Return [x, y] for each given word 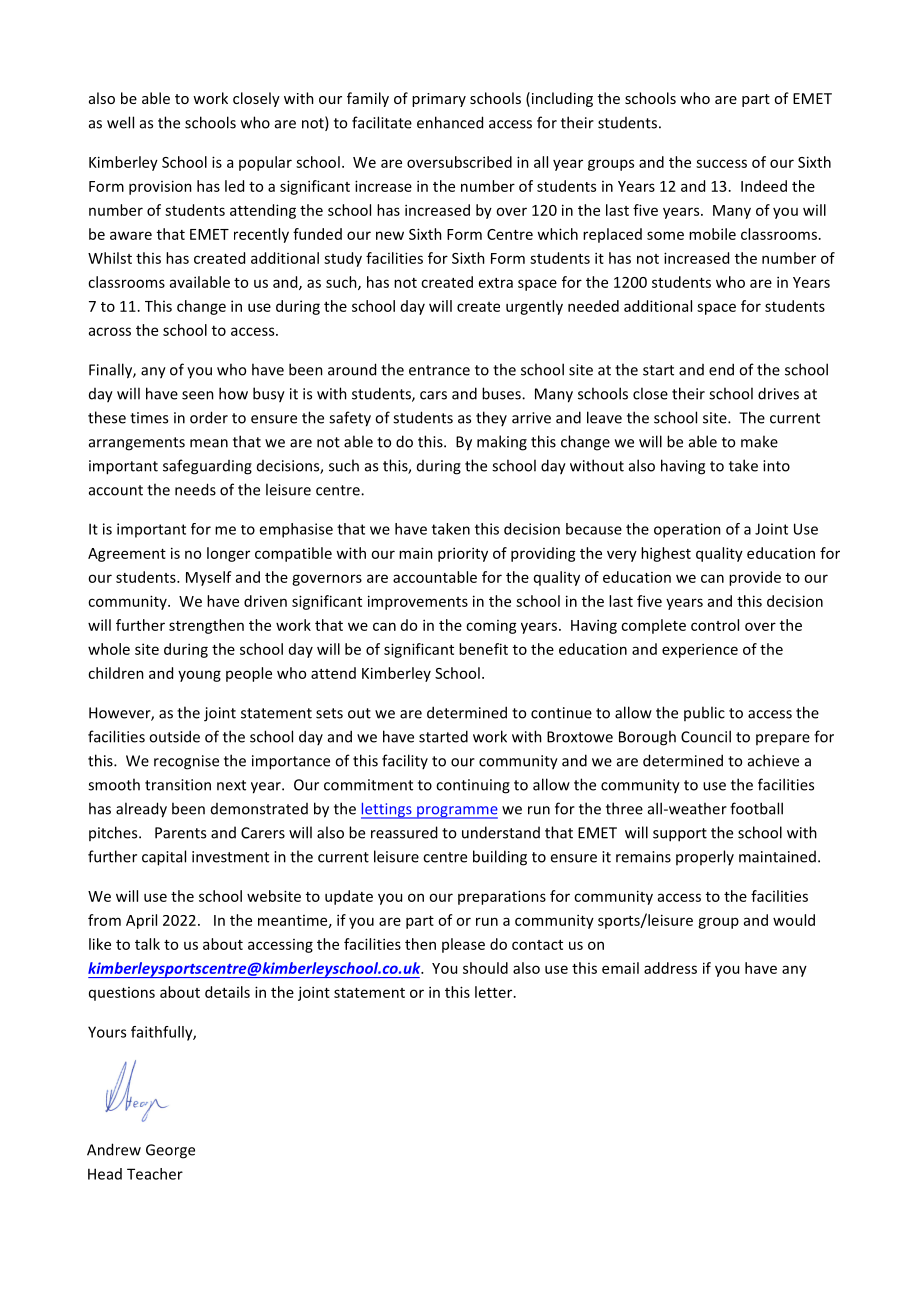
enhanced [450, 122]
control [715, 625]
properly [705, 858]
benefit [483, 649]
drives [778, 393]
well [120, 122]
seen [198, 395]
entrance [439, 370]
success [721, 163]
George [170, 1151]
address [670, 968]
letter [495, 992]
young [199, 676]
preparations [502, 897]
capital [164, 858]
